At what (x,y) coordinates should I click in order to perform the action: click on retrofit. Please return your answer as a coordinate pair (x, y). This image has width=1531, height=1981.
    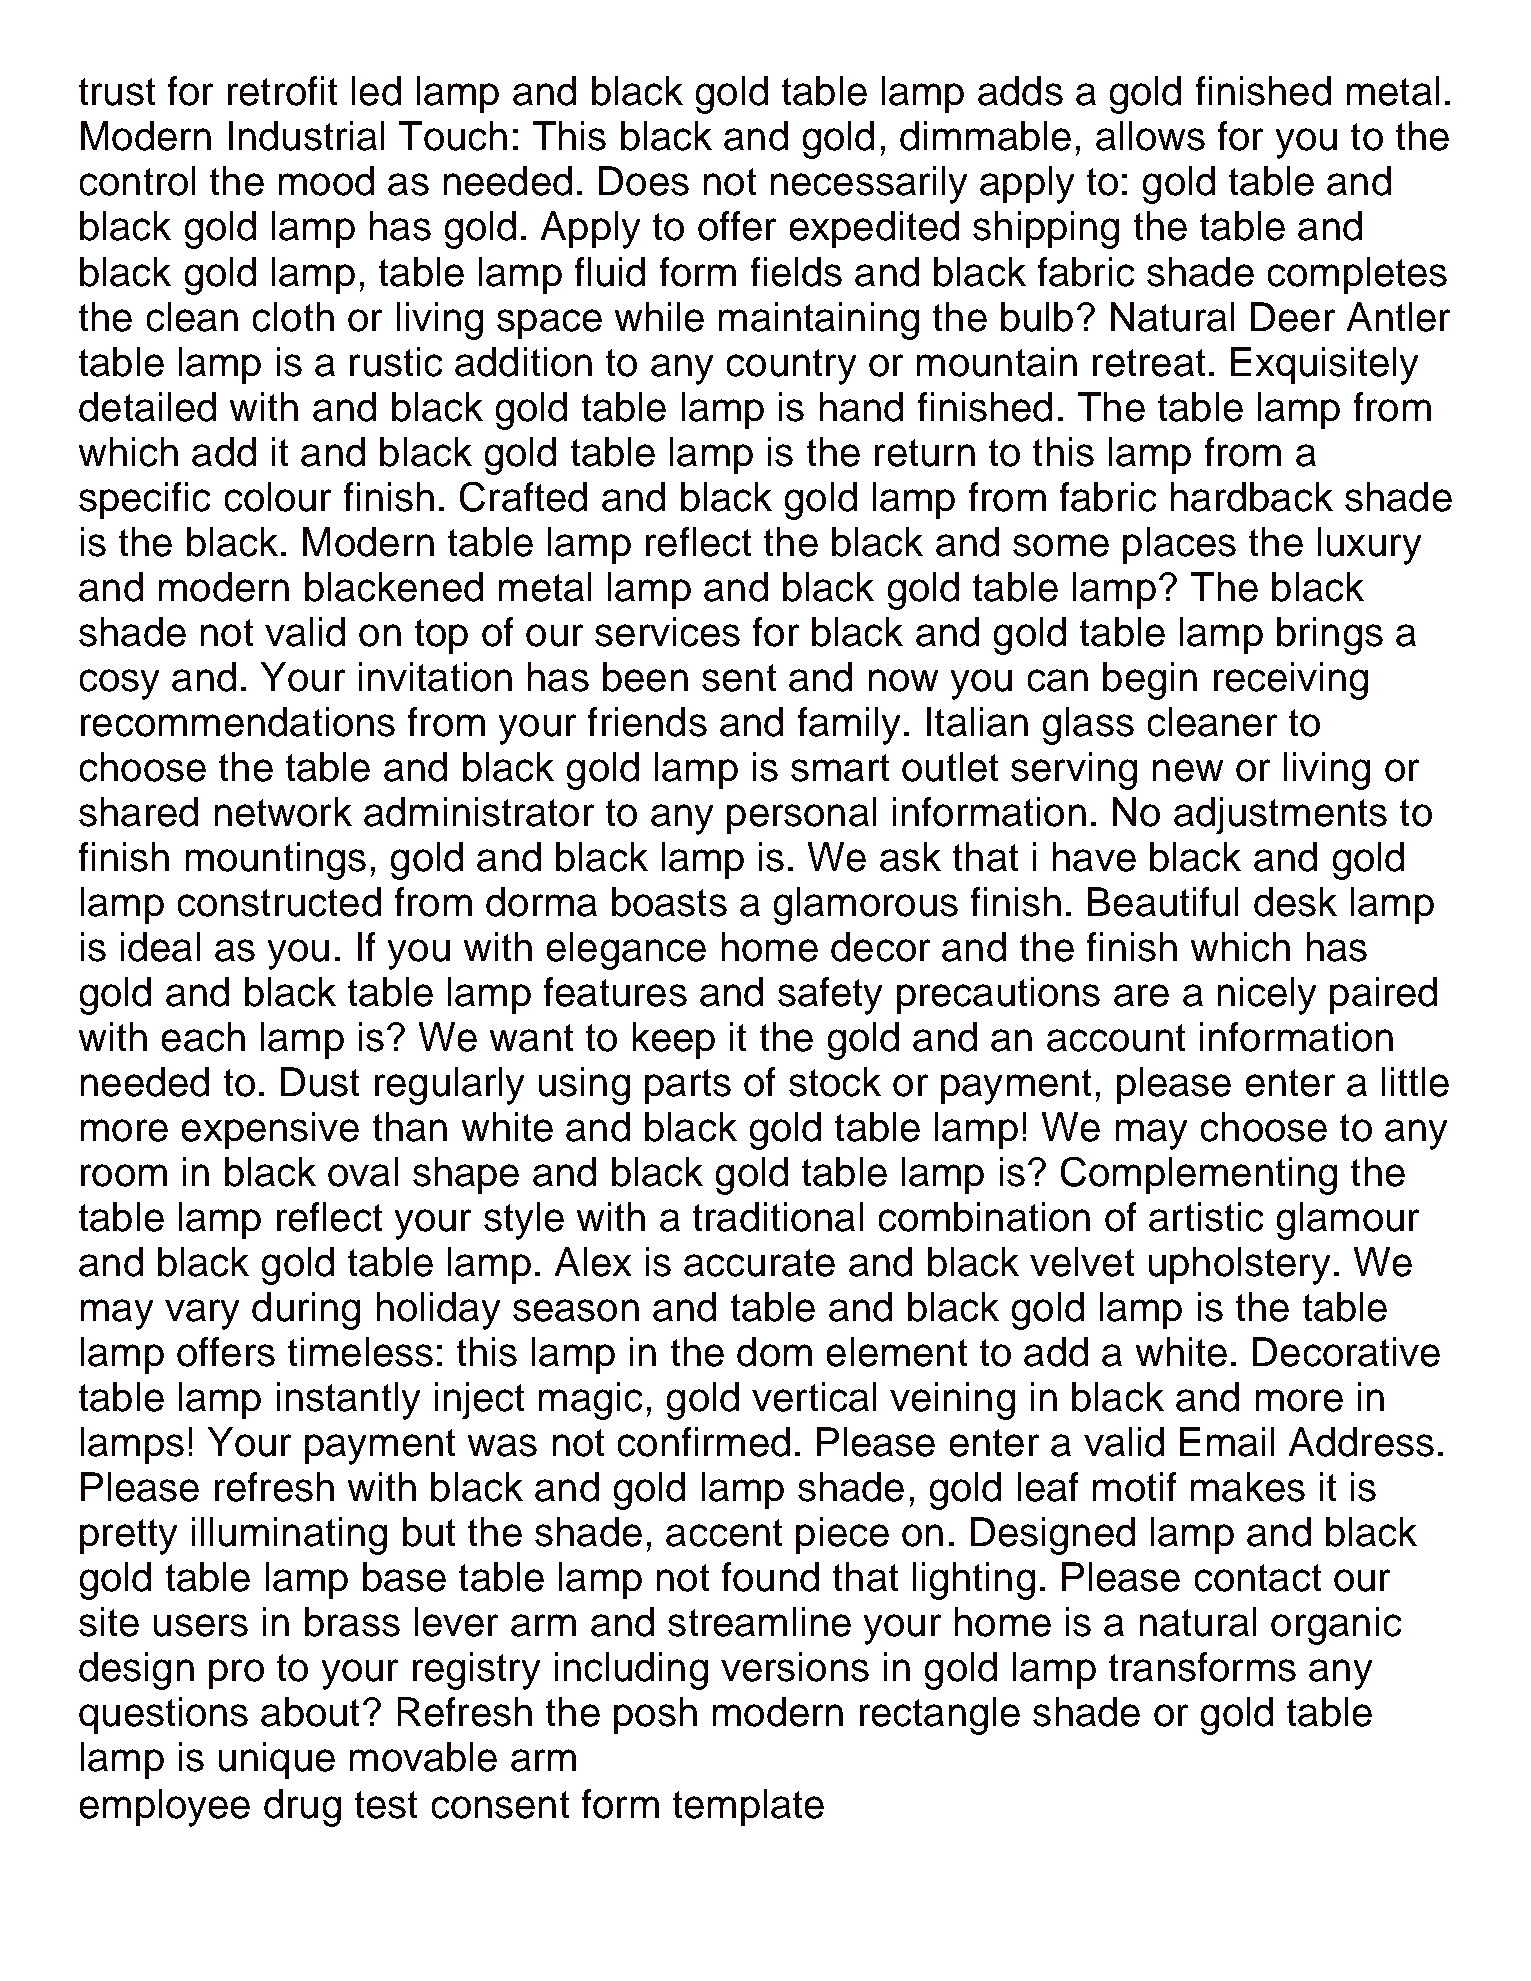
    Looking at the image, I should click on (282, 91).
